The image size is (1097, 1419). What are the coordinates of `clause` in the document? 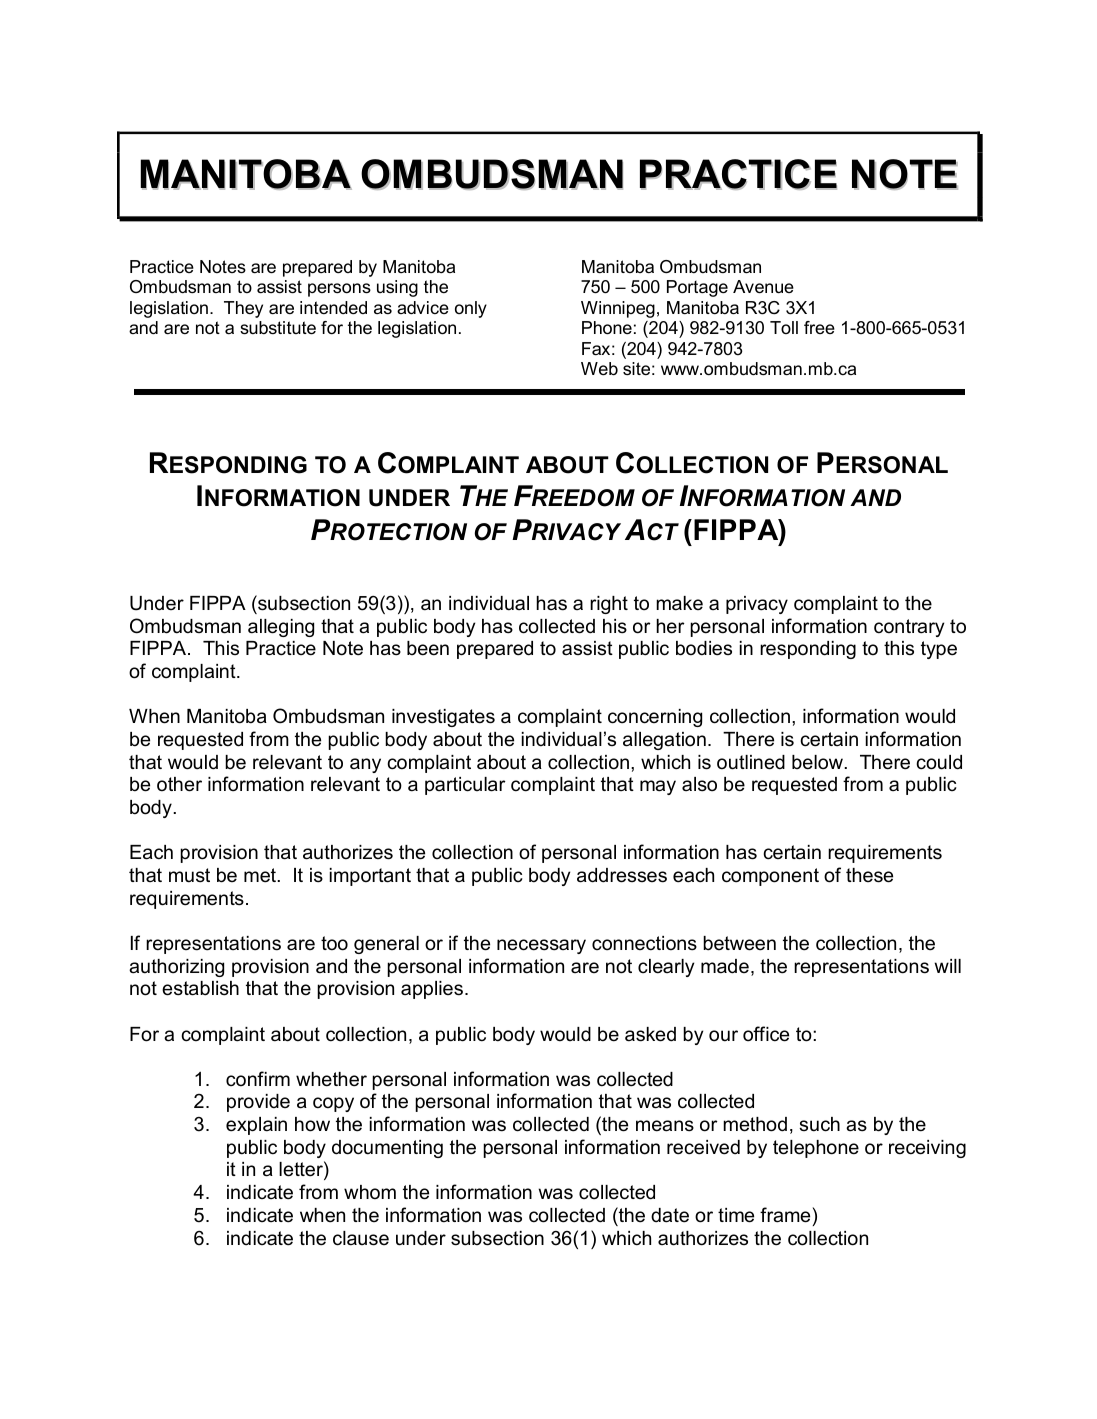 It's located at (361, 1238).
